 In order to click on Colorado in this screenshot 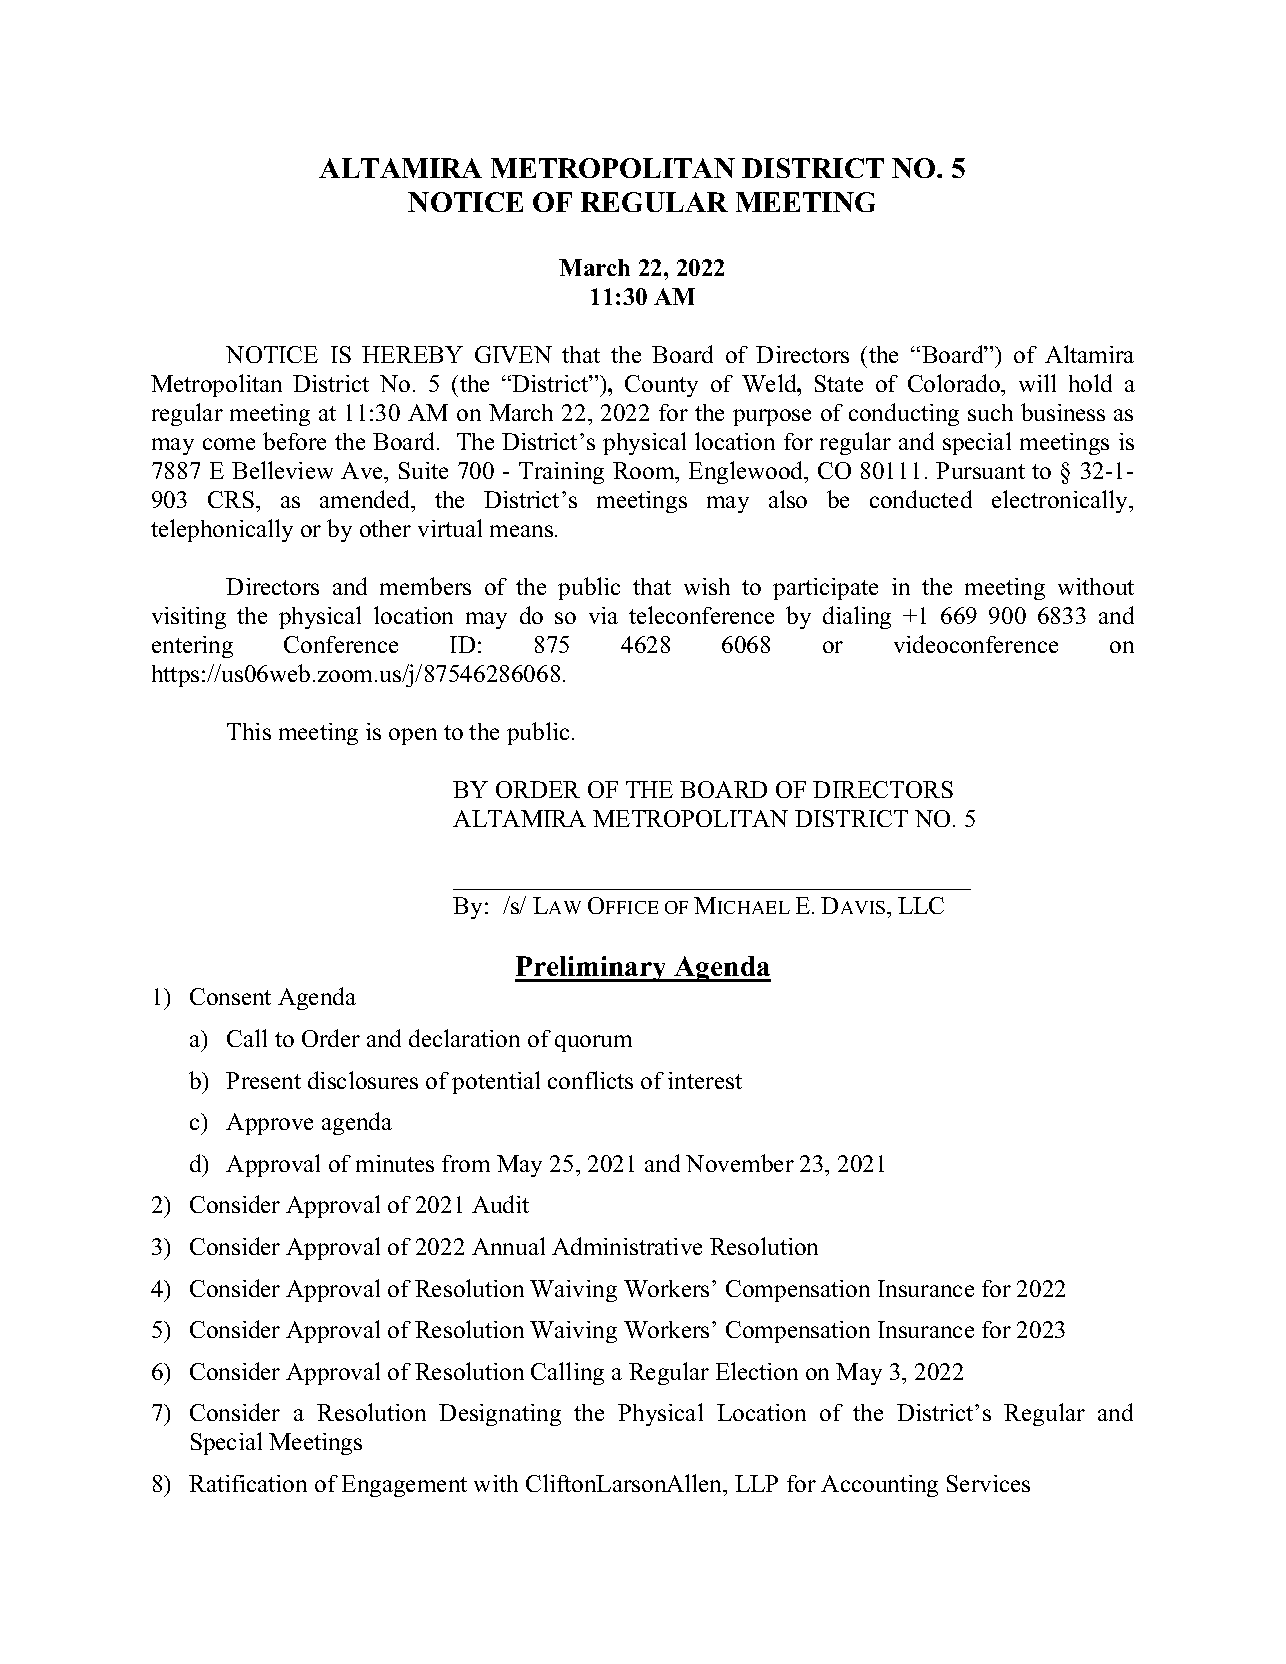, I will do `click(955, 383)`.
